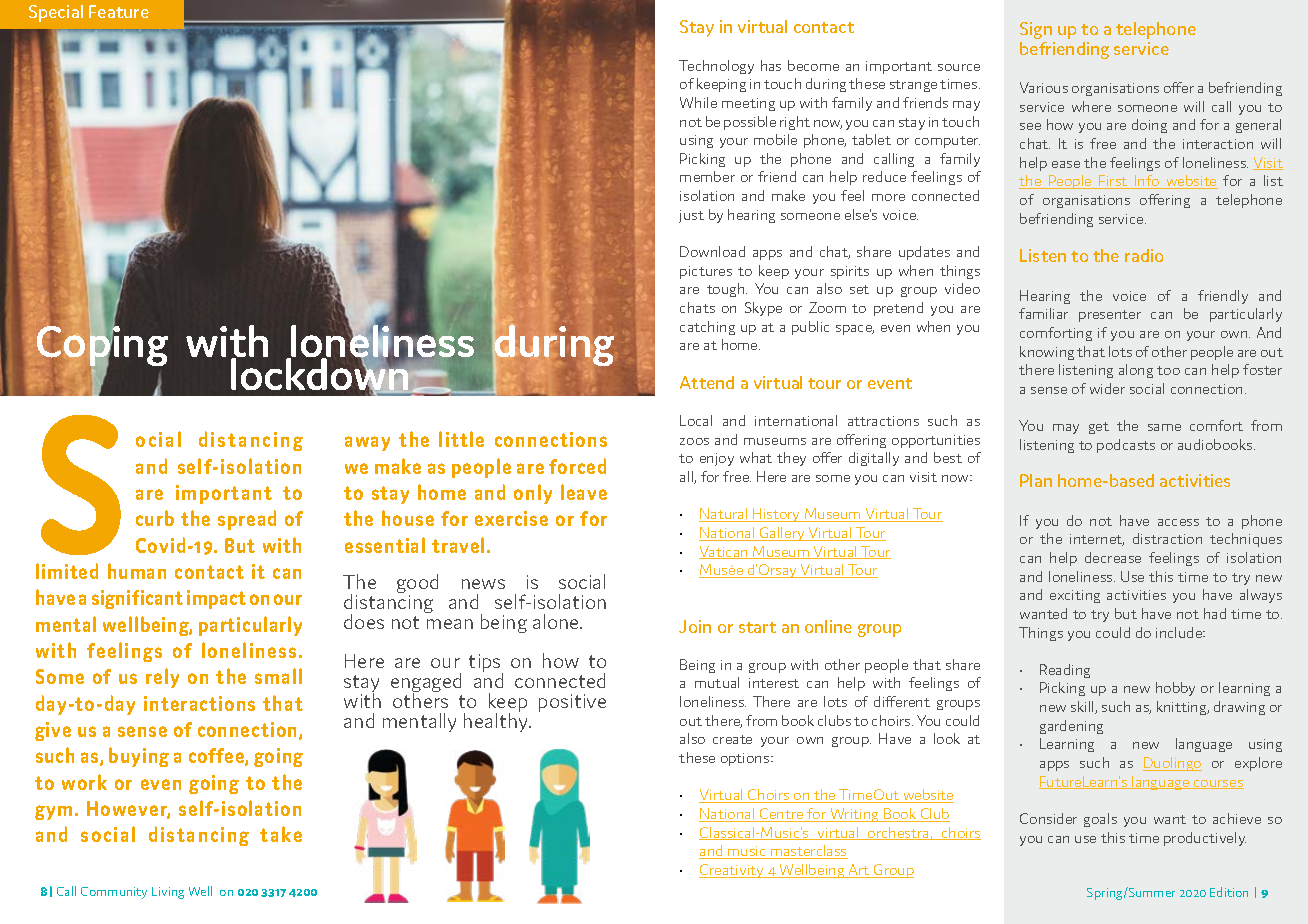 The image size is (1308, 924). I want to click on exciting, so click(1075, 596).
